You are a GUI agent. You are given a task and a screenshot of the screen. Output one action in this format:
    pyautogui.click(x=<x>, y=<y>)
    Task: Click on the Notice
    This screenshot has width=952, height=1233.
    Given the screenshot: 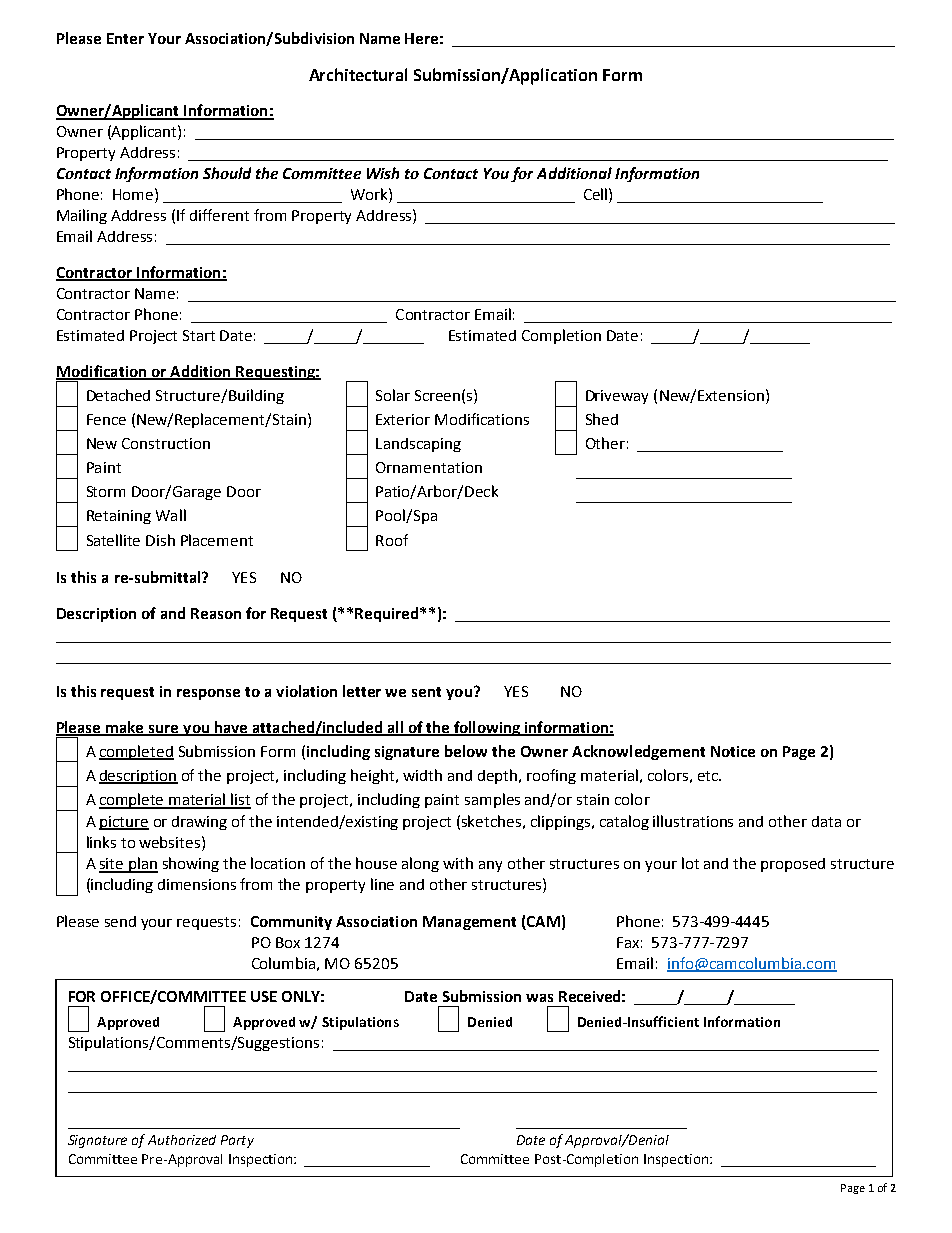 What is the action you would take?
    pyautogui.click(x=733, y=751)
